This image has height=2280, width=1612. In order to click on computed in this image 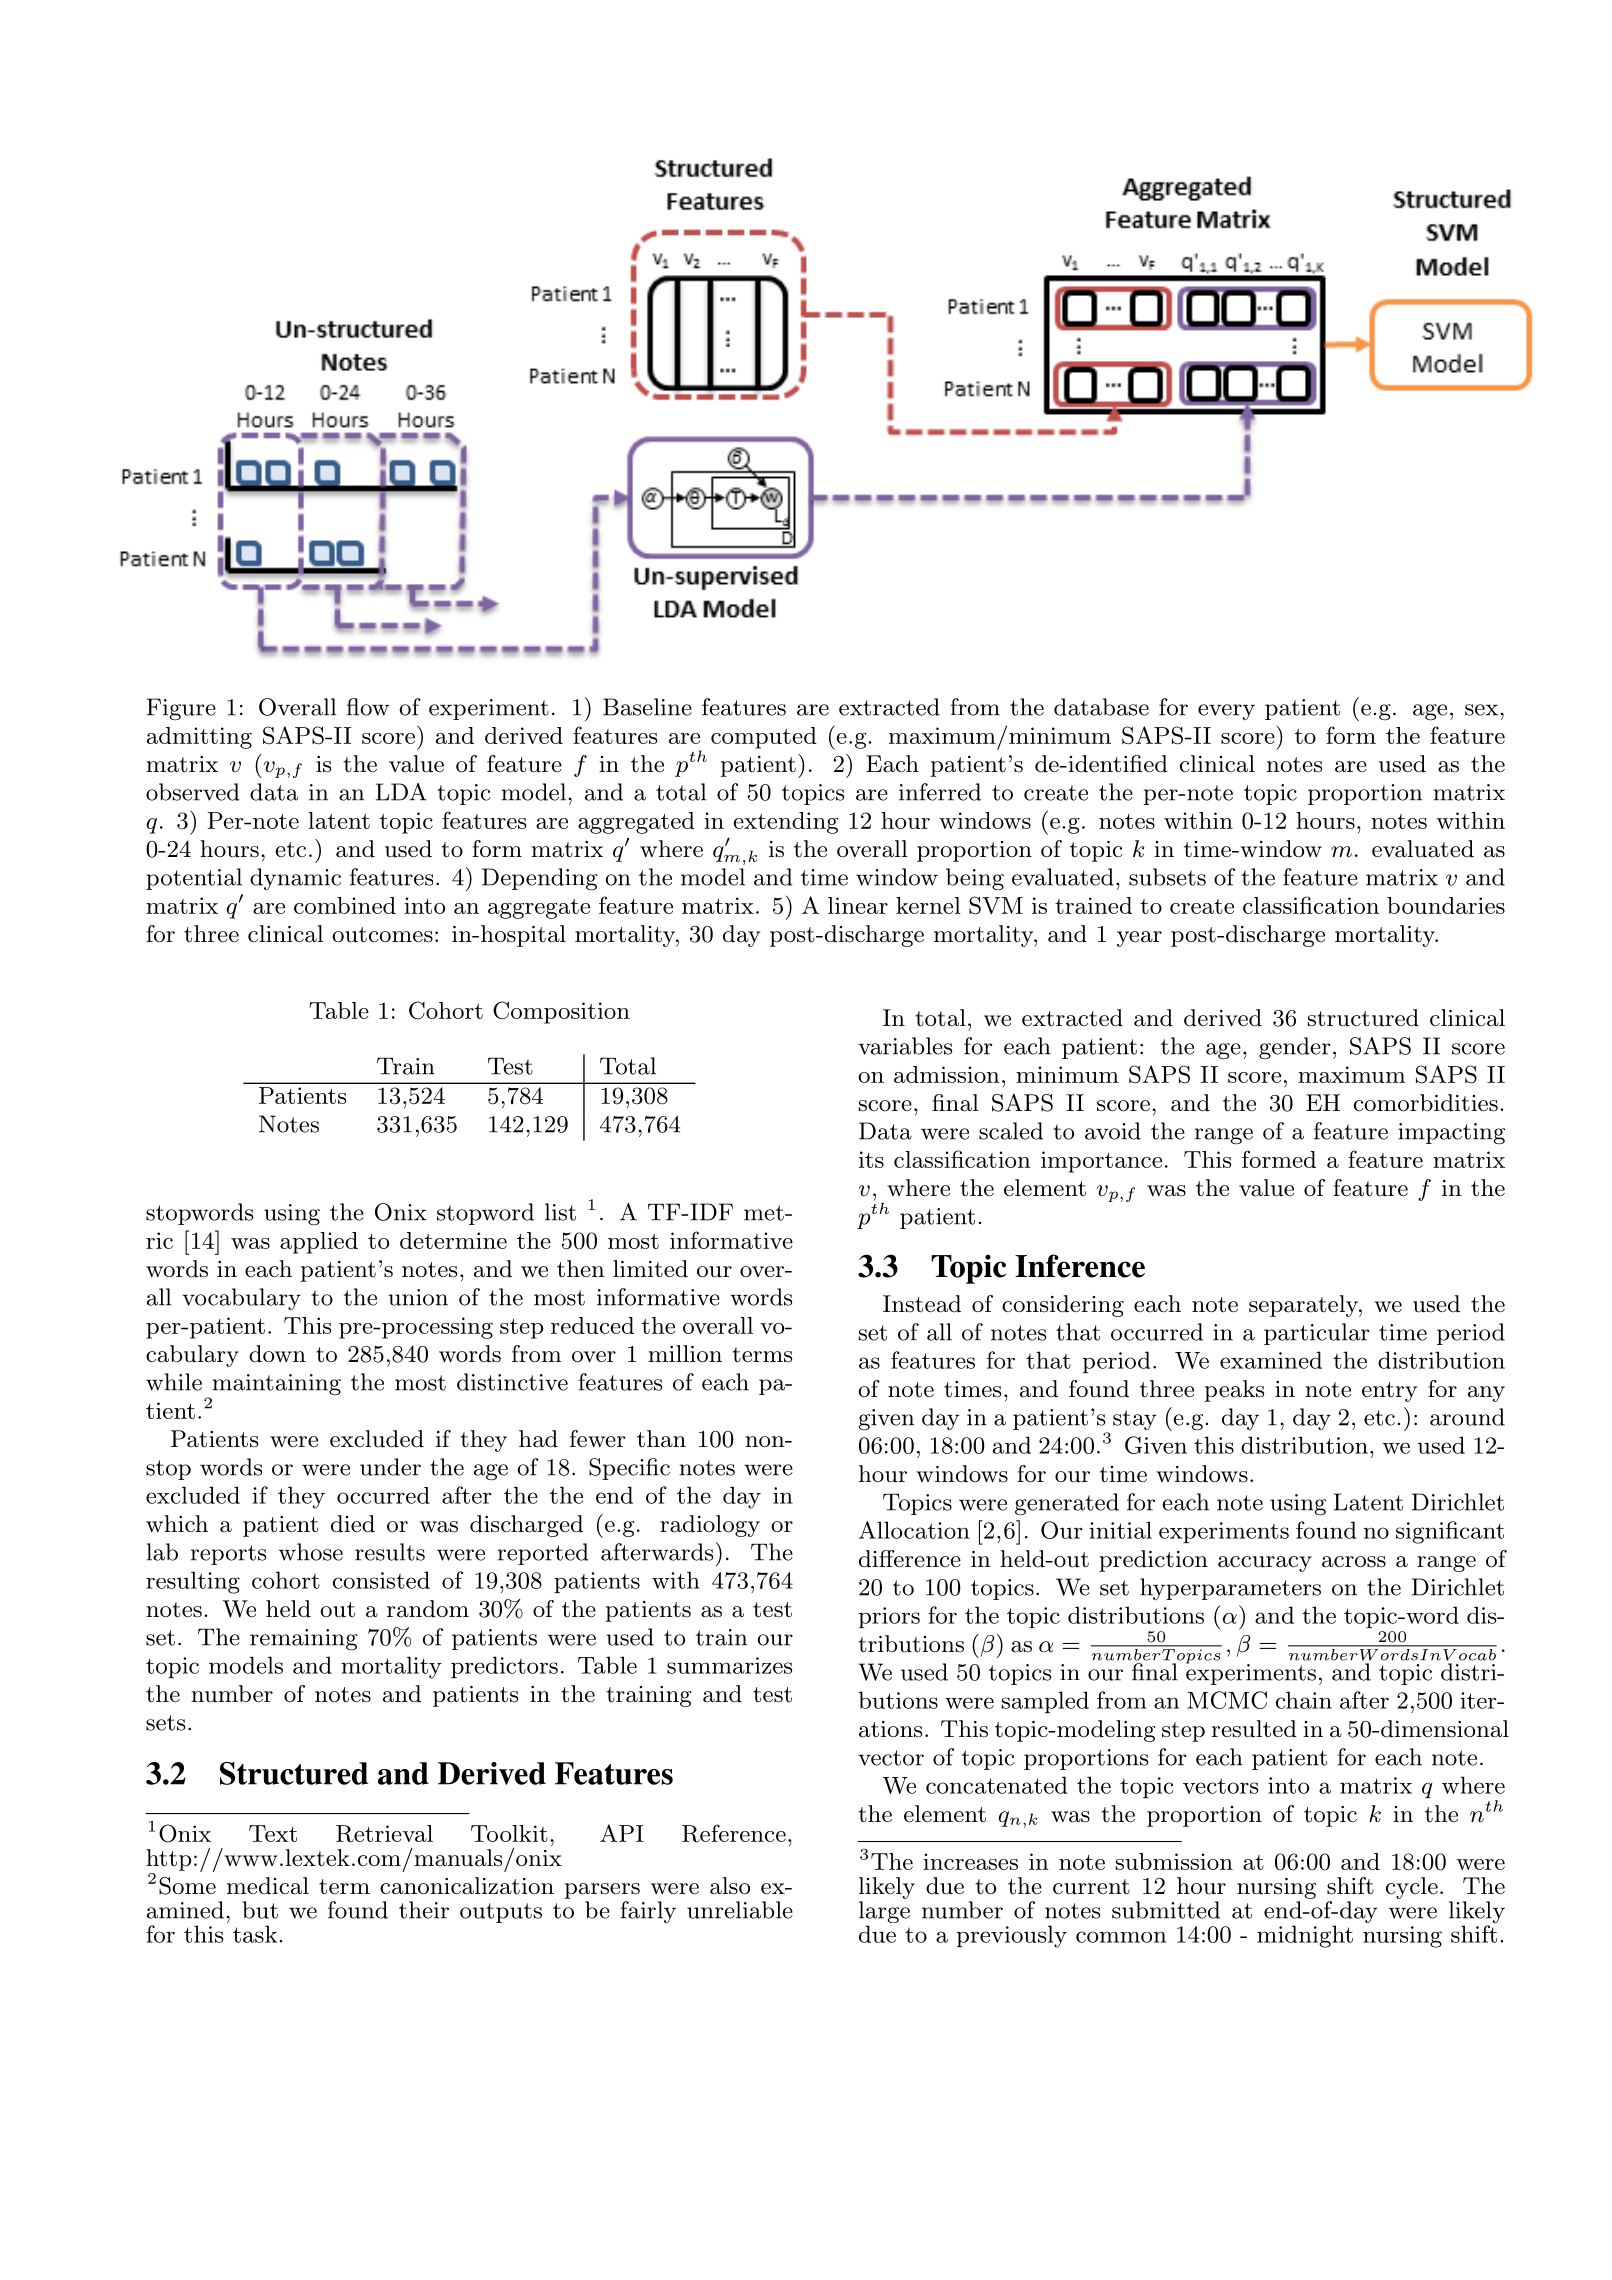, I will do `click(764, 738)`.
